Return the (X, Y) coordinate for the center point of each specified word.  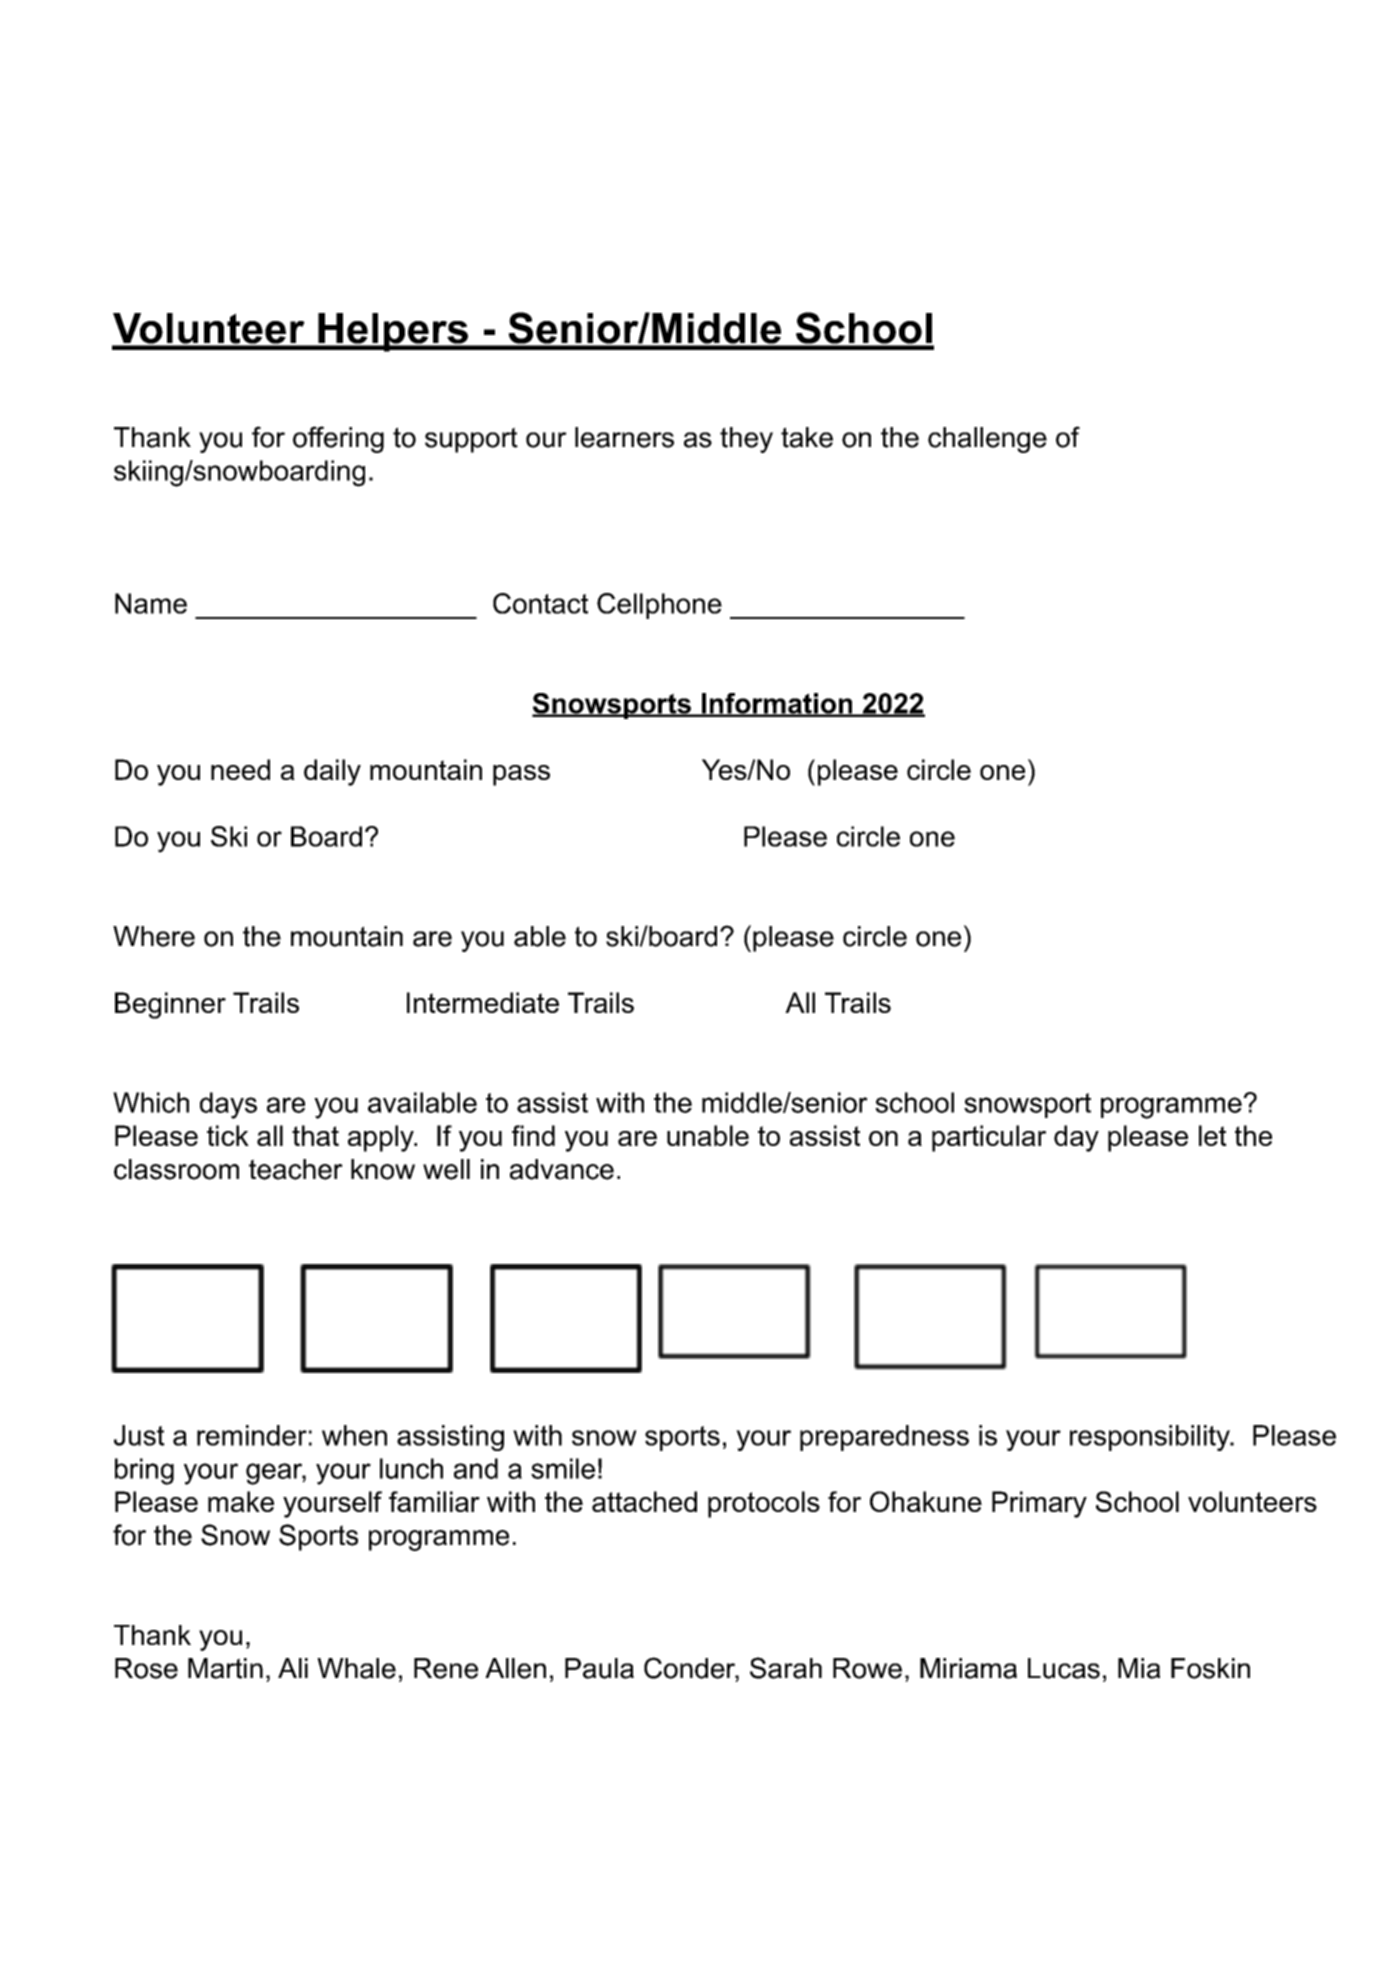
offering (338, 439)
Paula (599, 1668)
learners (624, 437)
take (807, 437)
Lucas (1064, 1668)
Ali (293, 1668)
